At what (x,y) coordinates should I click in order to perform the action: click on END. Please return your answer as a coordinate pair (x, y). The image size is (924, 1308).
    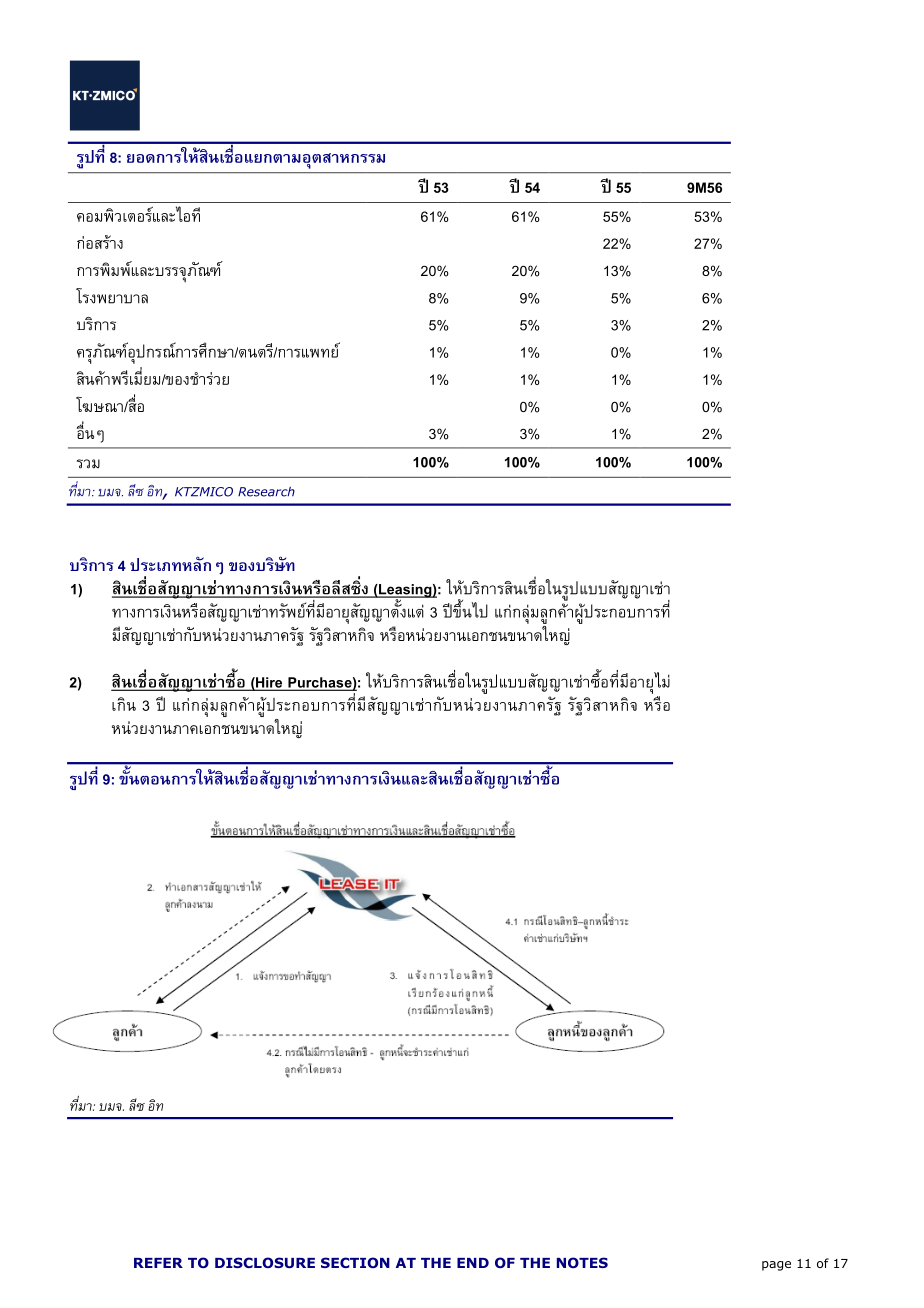
    Looking at the image, I should click on (473, 1263).
